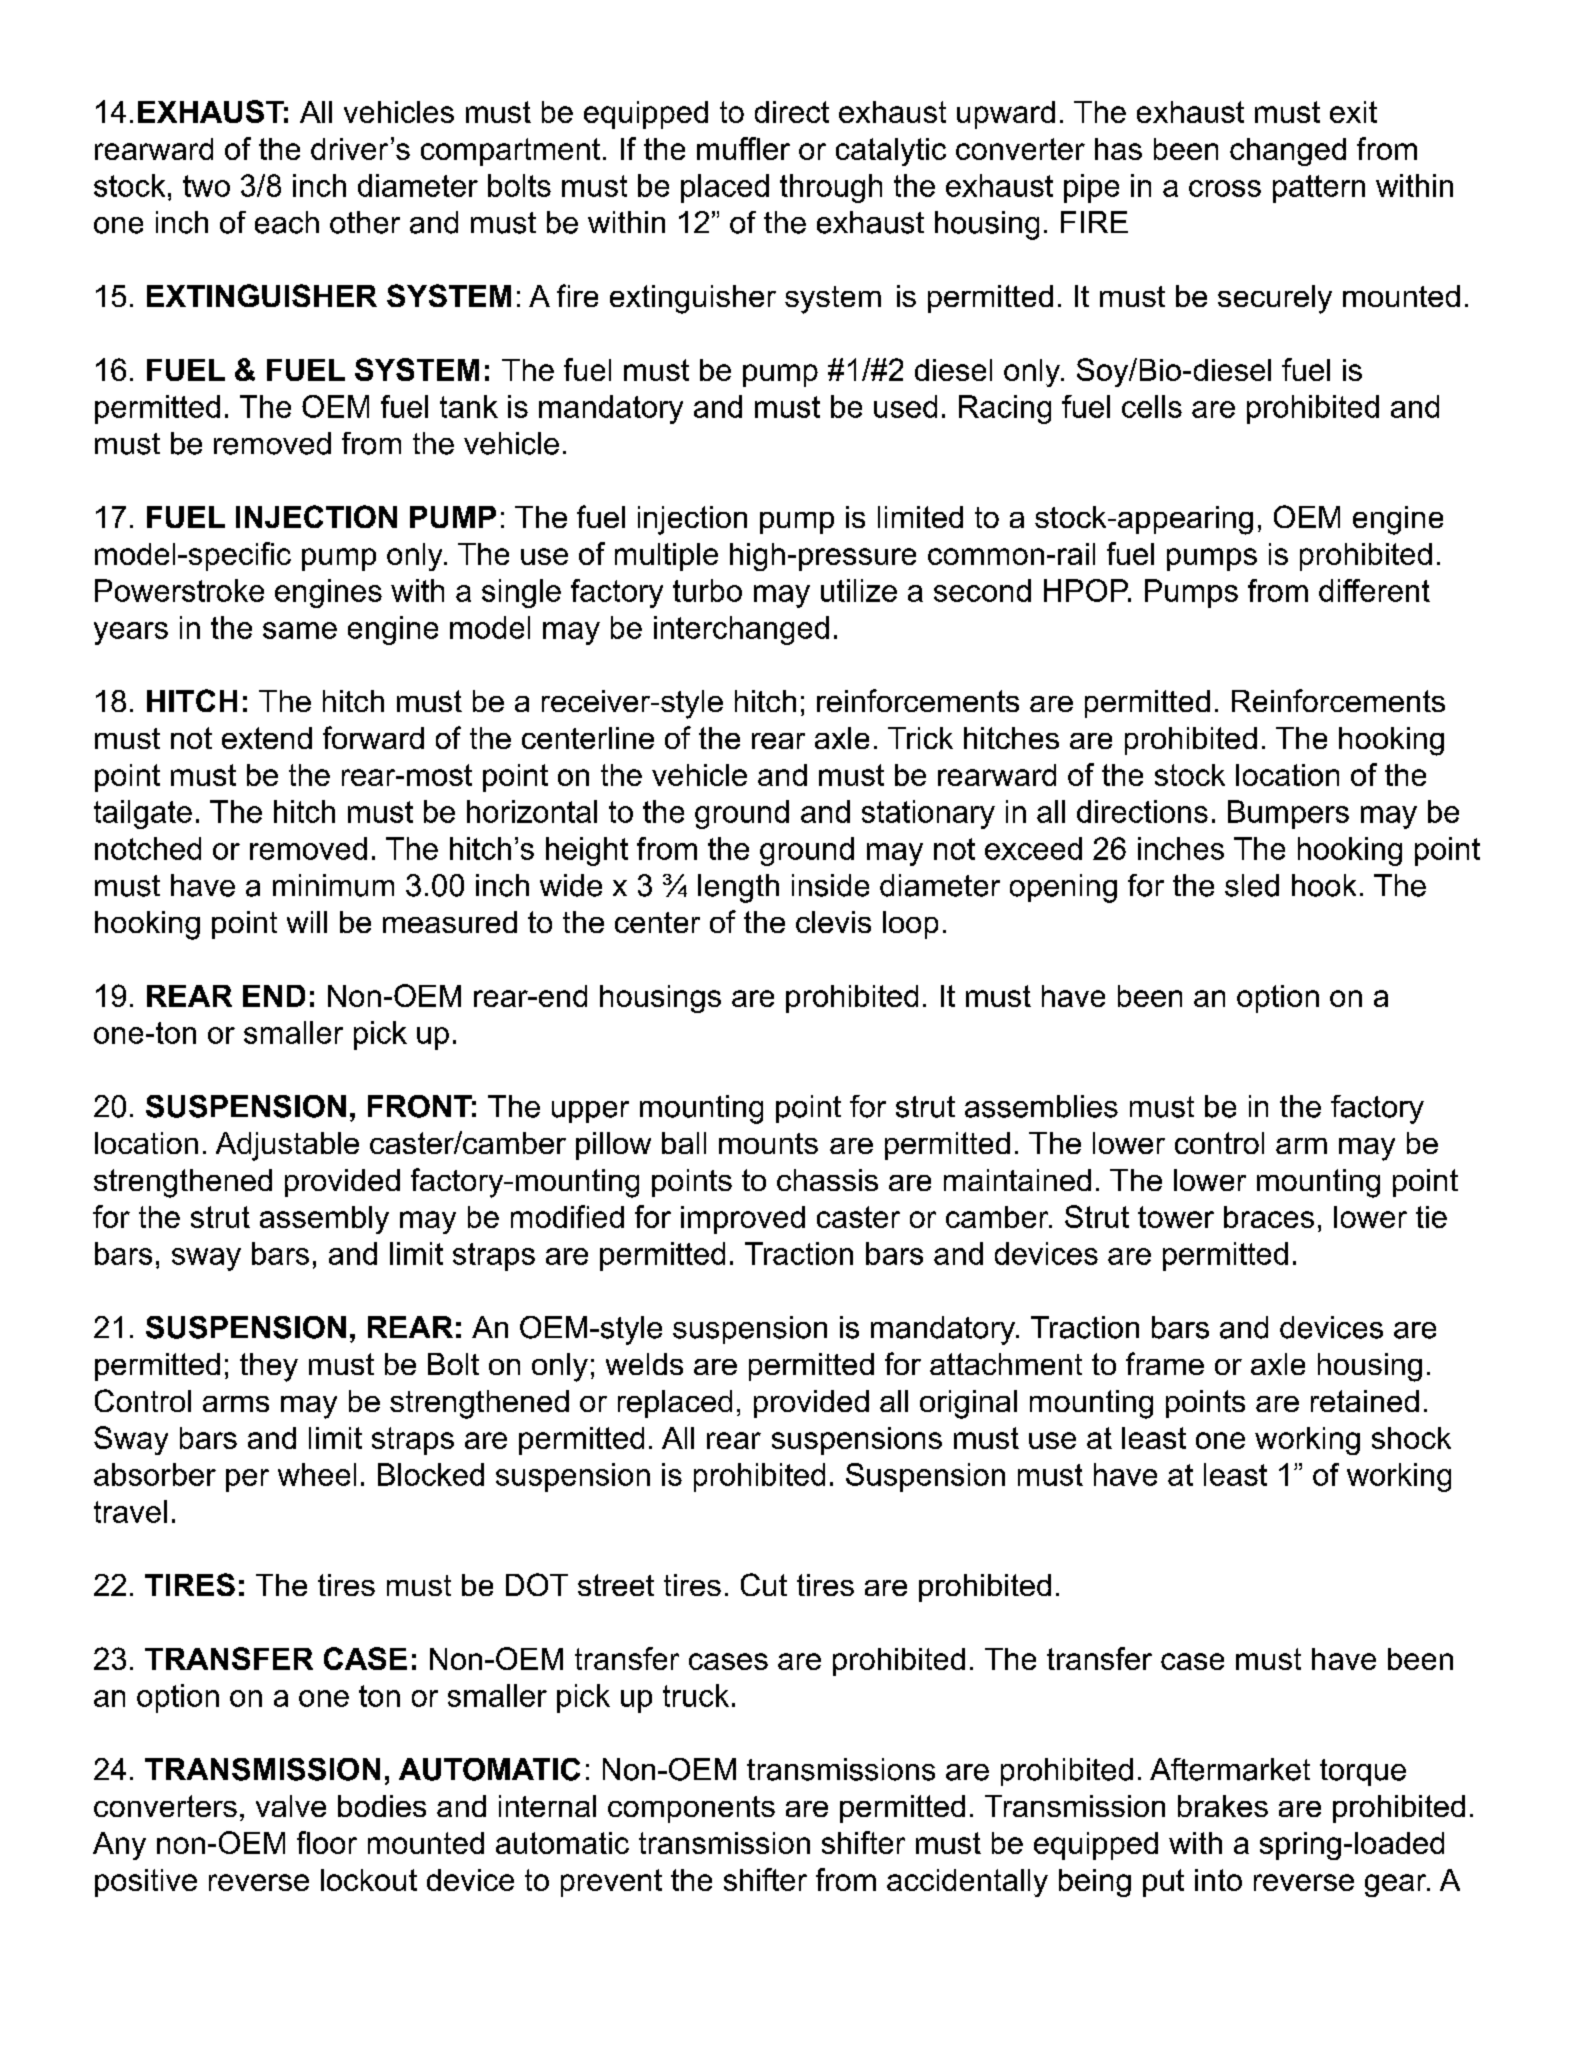 The height and width of the screenshot is (2047, 1582). Describe the element at coordinates (291, 1806) in the screenshot. I see `valve` at that location.
